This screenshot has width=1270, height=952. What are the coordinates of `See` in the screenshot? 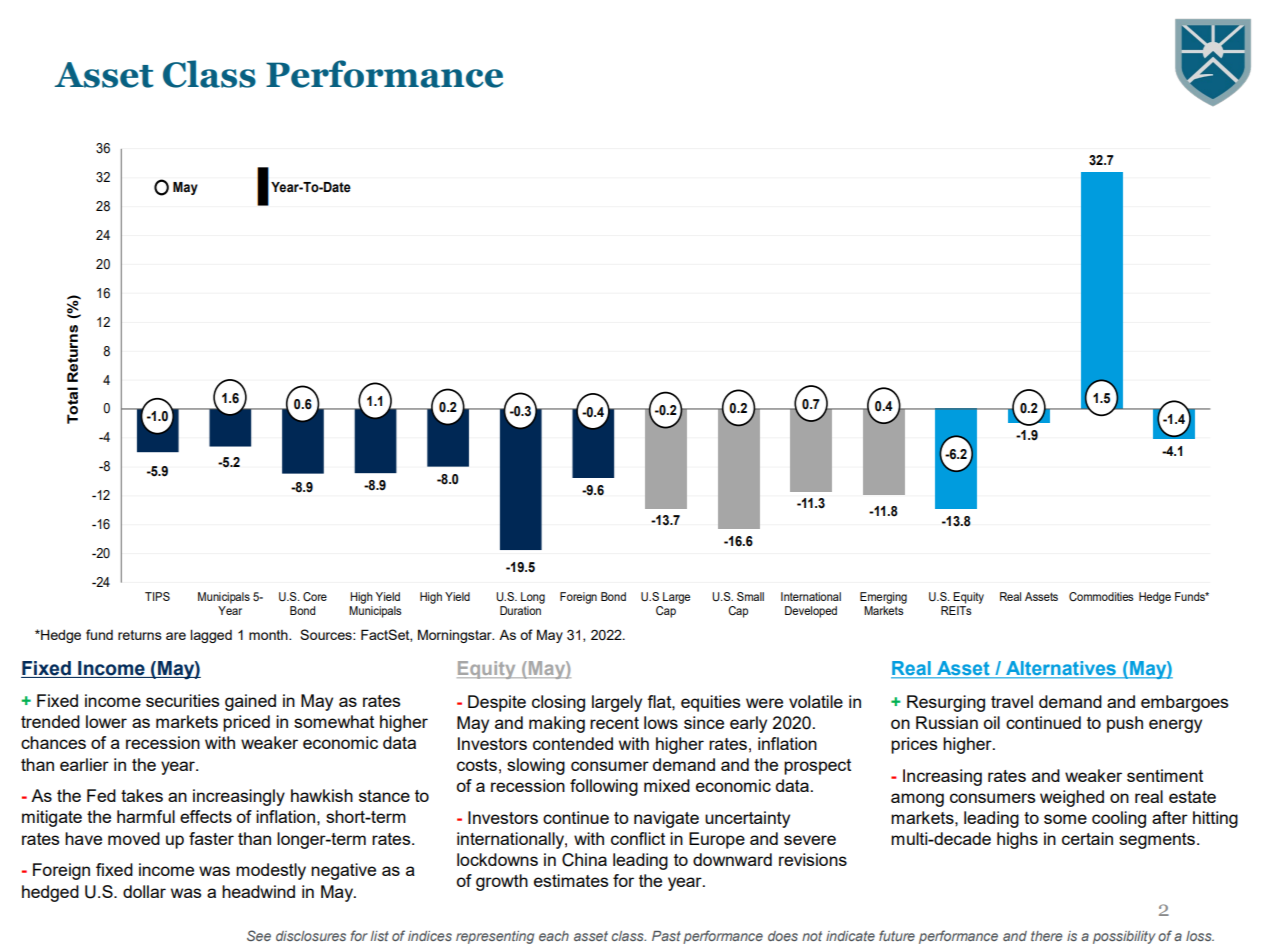 It's located at (259, 935).
